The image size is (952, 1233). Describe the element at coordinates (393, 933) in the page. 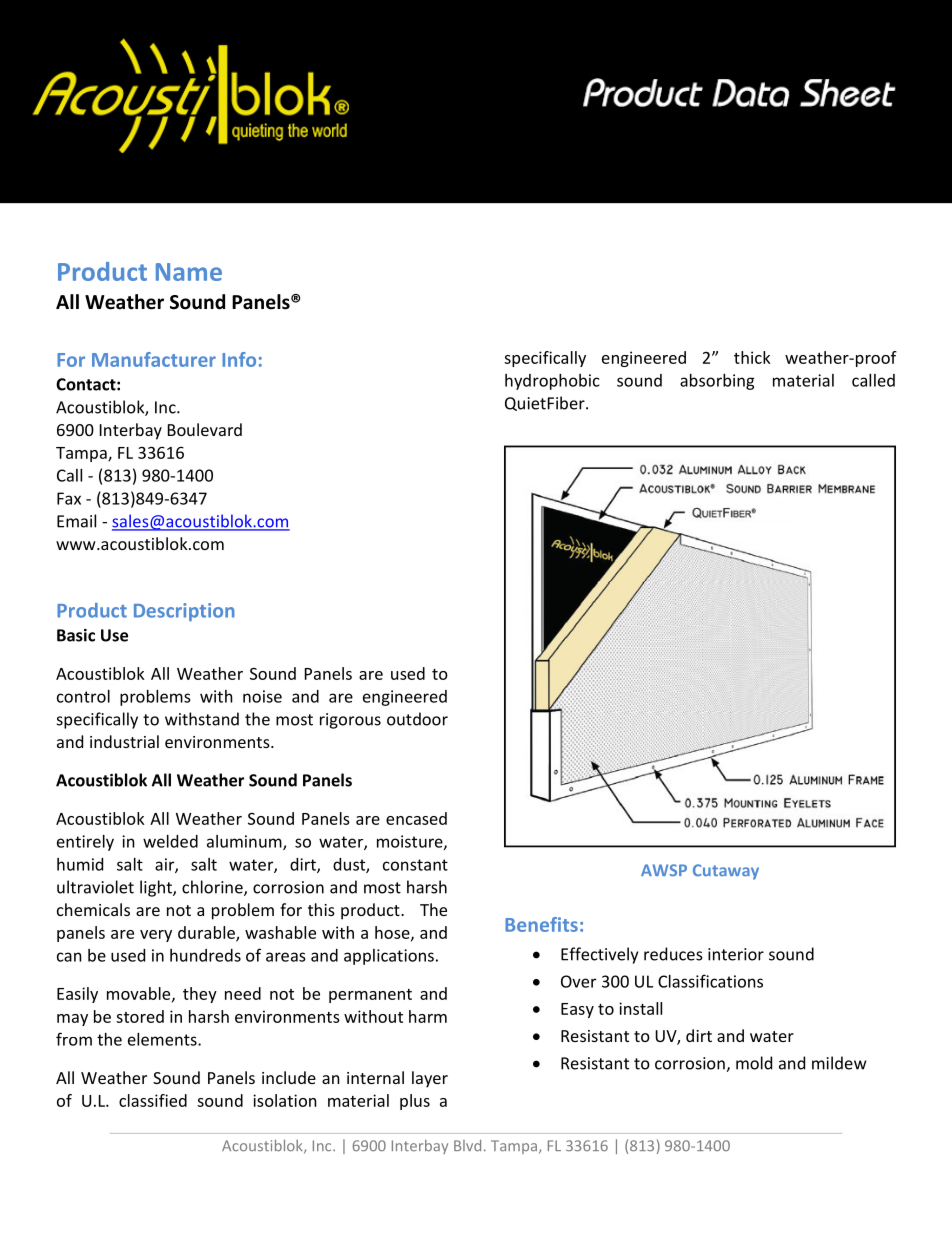

I see `hose` at that location.
